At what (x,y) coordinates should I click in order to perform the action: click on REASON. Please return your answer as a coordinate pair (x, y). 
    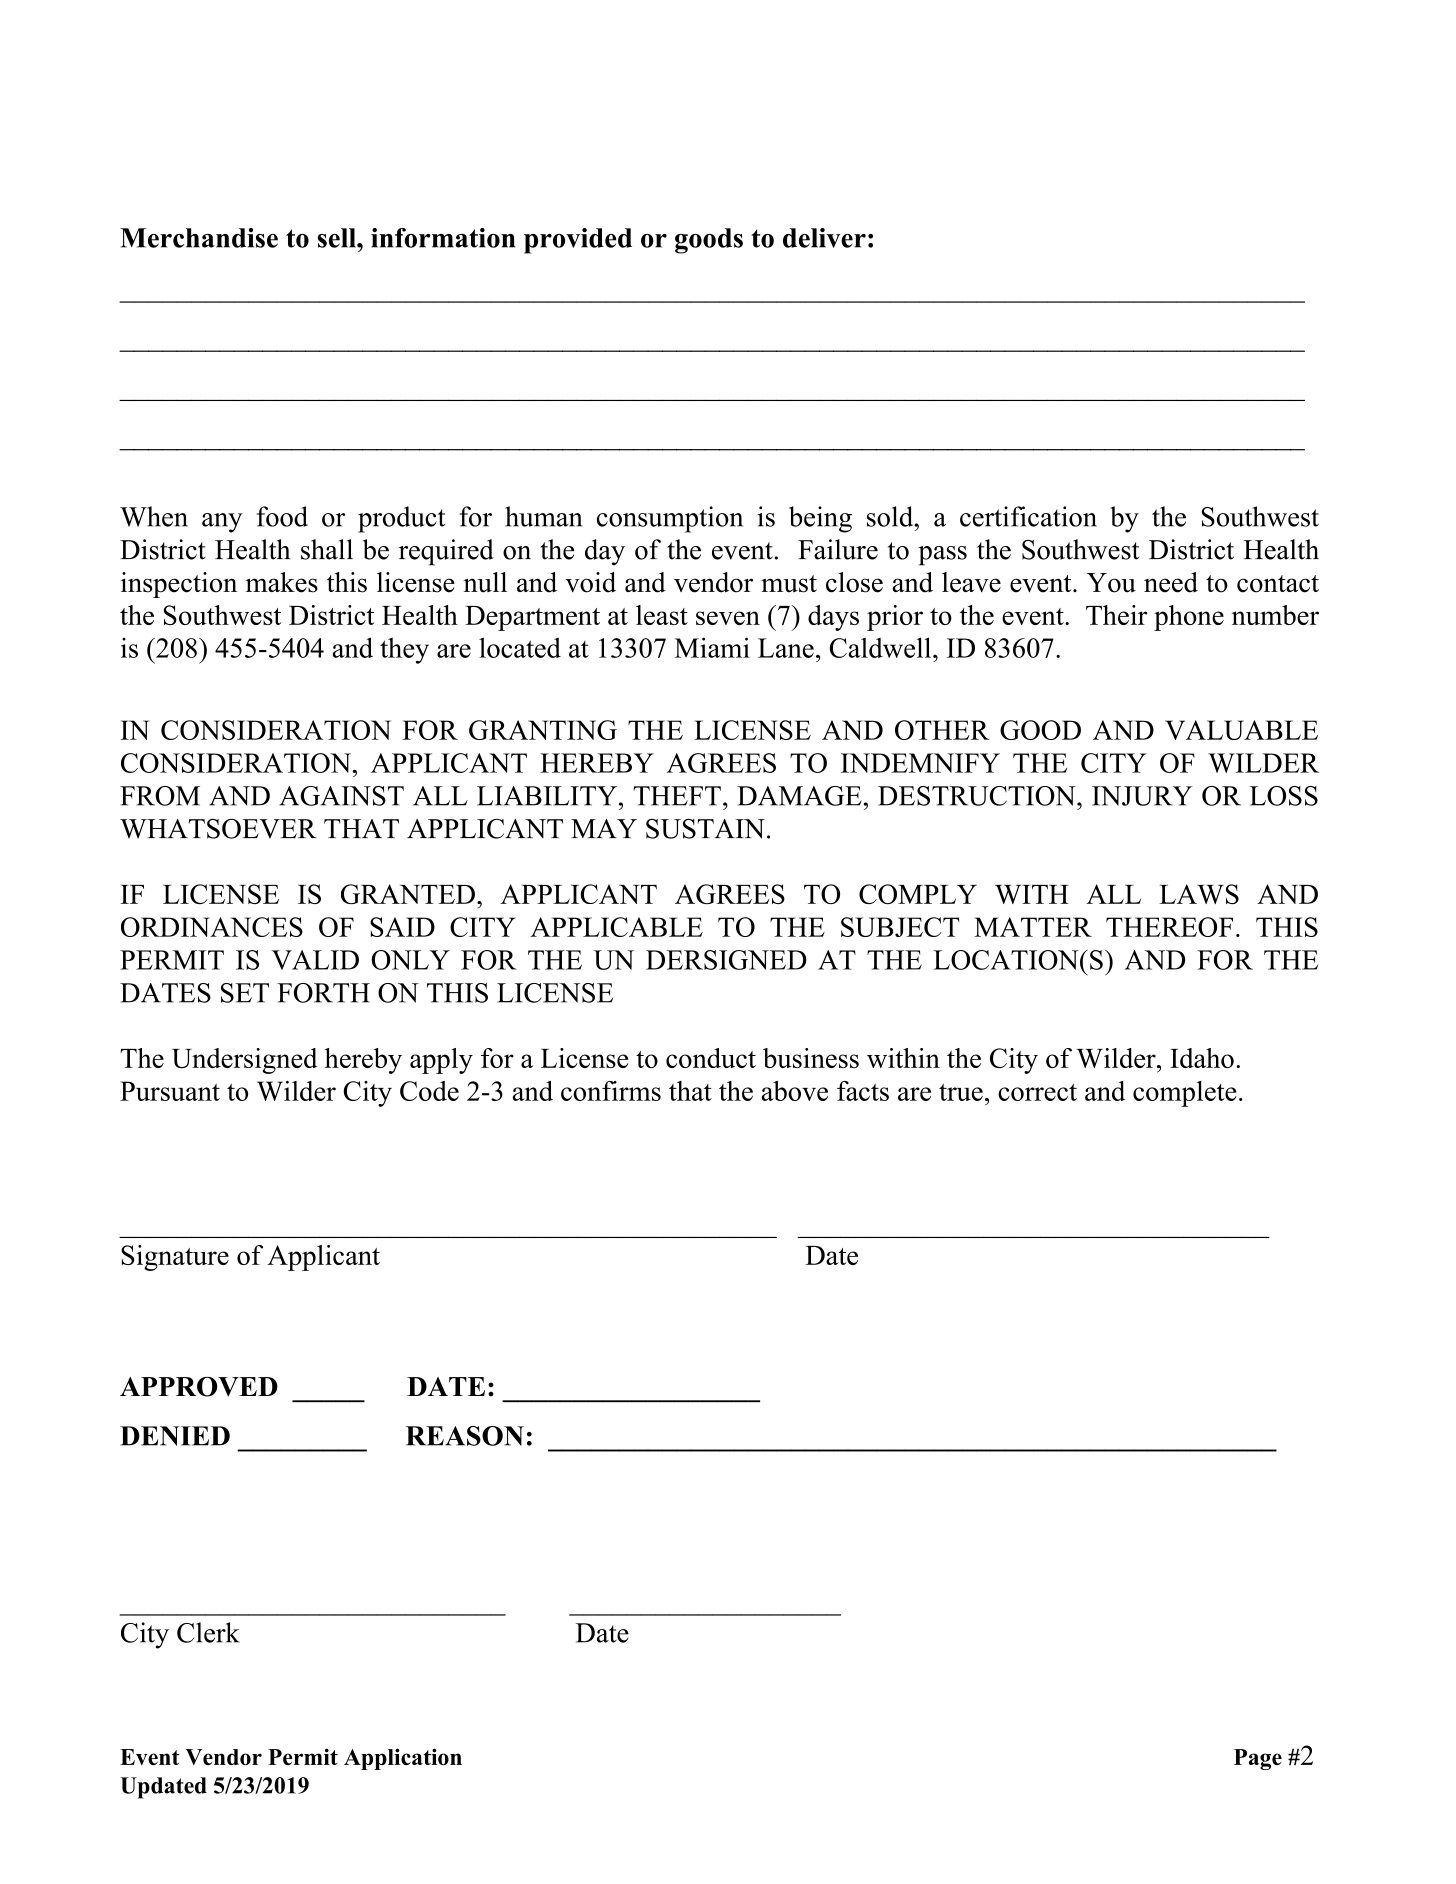
    Looking at the image, I should click on (465, 1436).
